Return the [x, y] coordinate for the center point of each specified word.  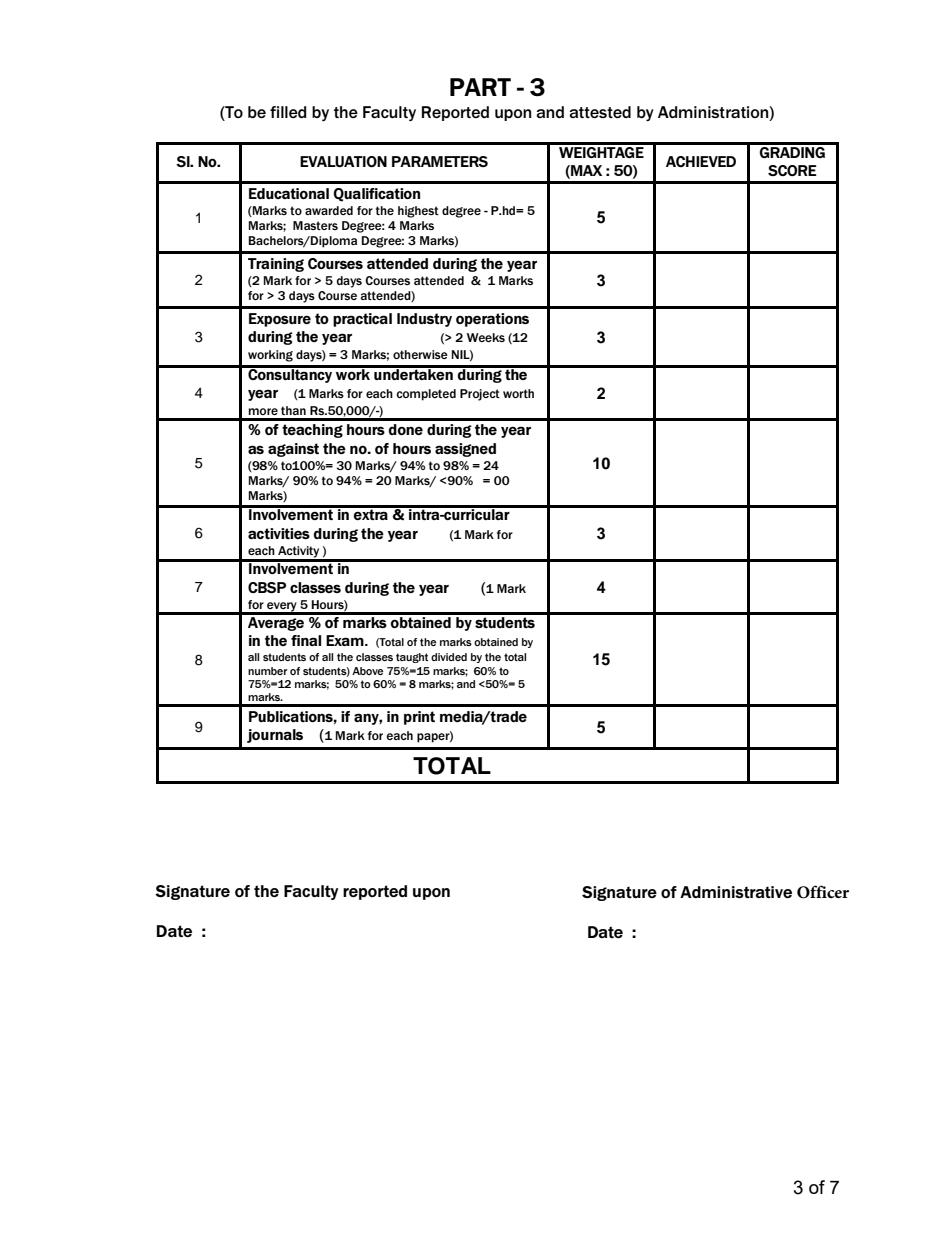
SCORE [792, 170]
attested [600, 112]
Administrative [736, 892]
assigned [465, 450]
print [419, 718]
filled [288, 112]
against [293, 450]
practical [362, 320]
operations [492, 320]
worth [518, 393]
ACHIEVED [701, 161]
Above [367, 671]
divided [449, 657]
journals [275, 736]
